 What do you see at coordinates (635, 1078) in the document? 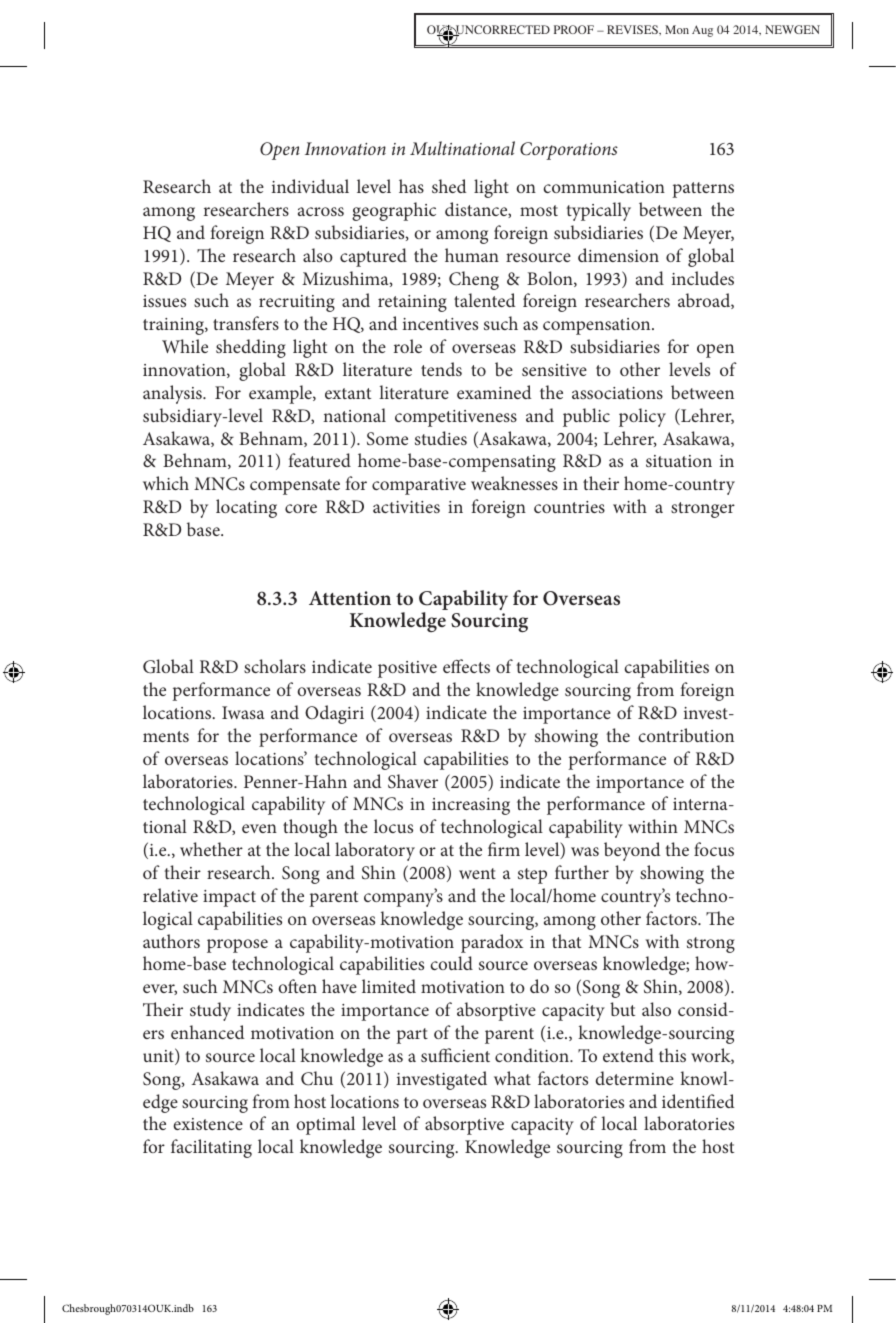
I see `determine` at bounding box center [635, 1078].
